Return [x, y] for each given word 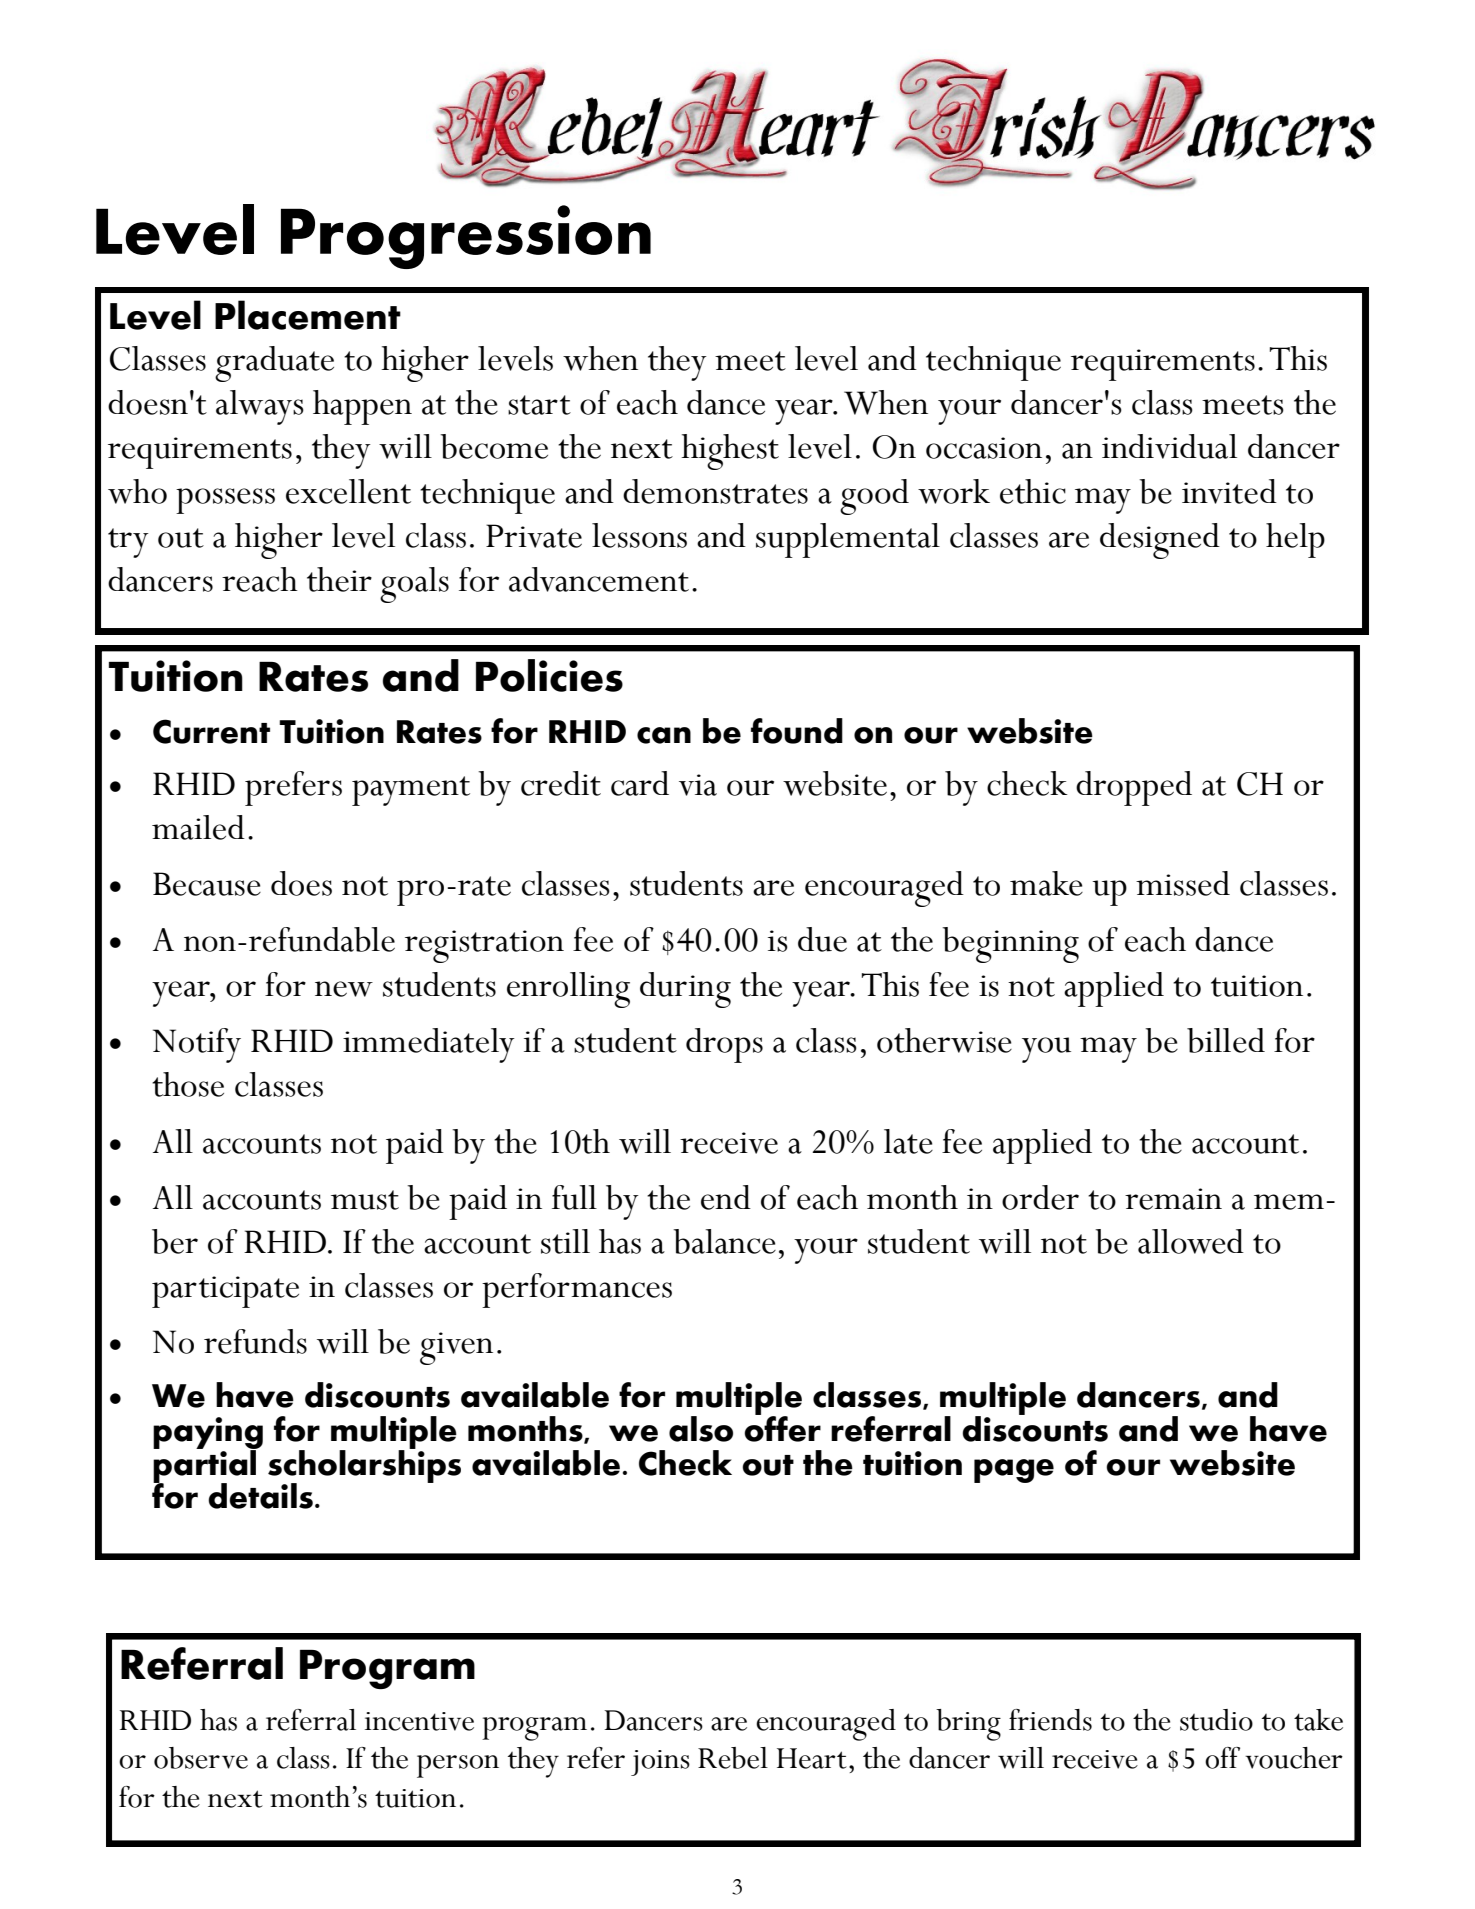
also [701, 1429]
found [797, 731]
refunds [255, 1341]
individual [1169, 446]
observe [201, 1758]
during [685, 990]
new [344, 989]
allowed [1191, 1241]
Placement [308, 315]
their [339, 579]
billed [1226, 1040]
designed [1160, 541]
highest [730, 452]
